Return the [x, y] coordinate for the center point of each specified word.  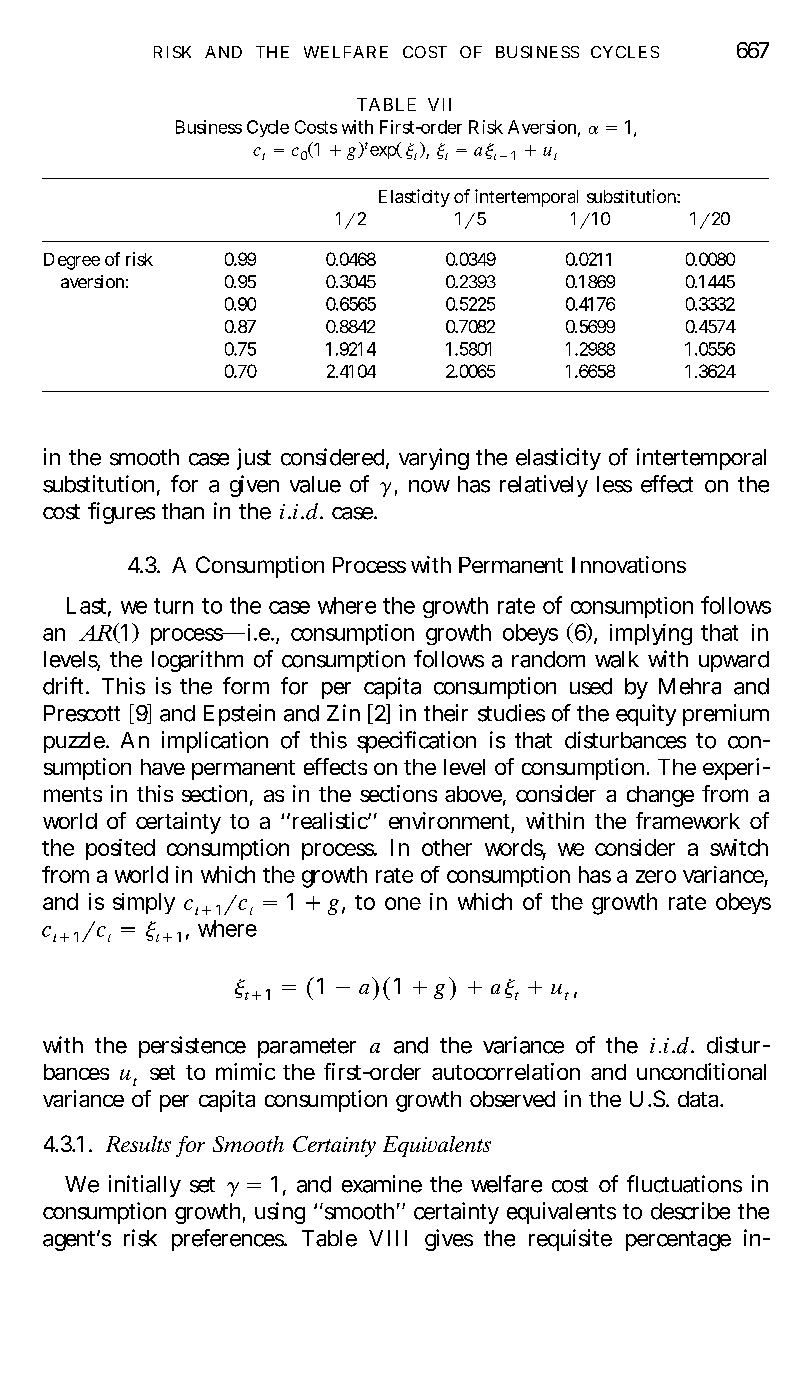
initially [145, 1186]
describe [690, 1211]
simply [144, 903]
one [403, 903]
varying [434, 459]
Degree [72, 261]
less [614, 484]
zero [656, 876]
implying [651, 634]
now [429, 486]
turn [173, 606]
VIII [388, 1238]
